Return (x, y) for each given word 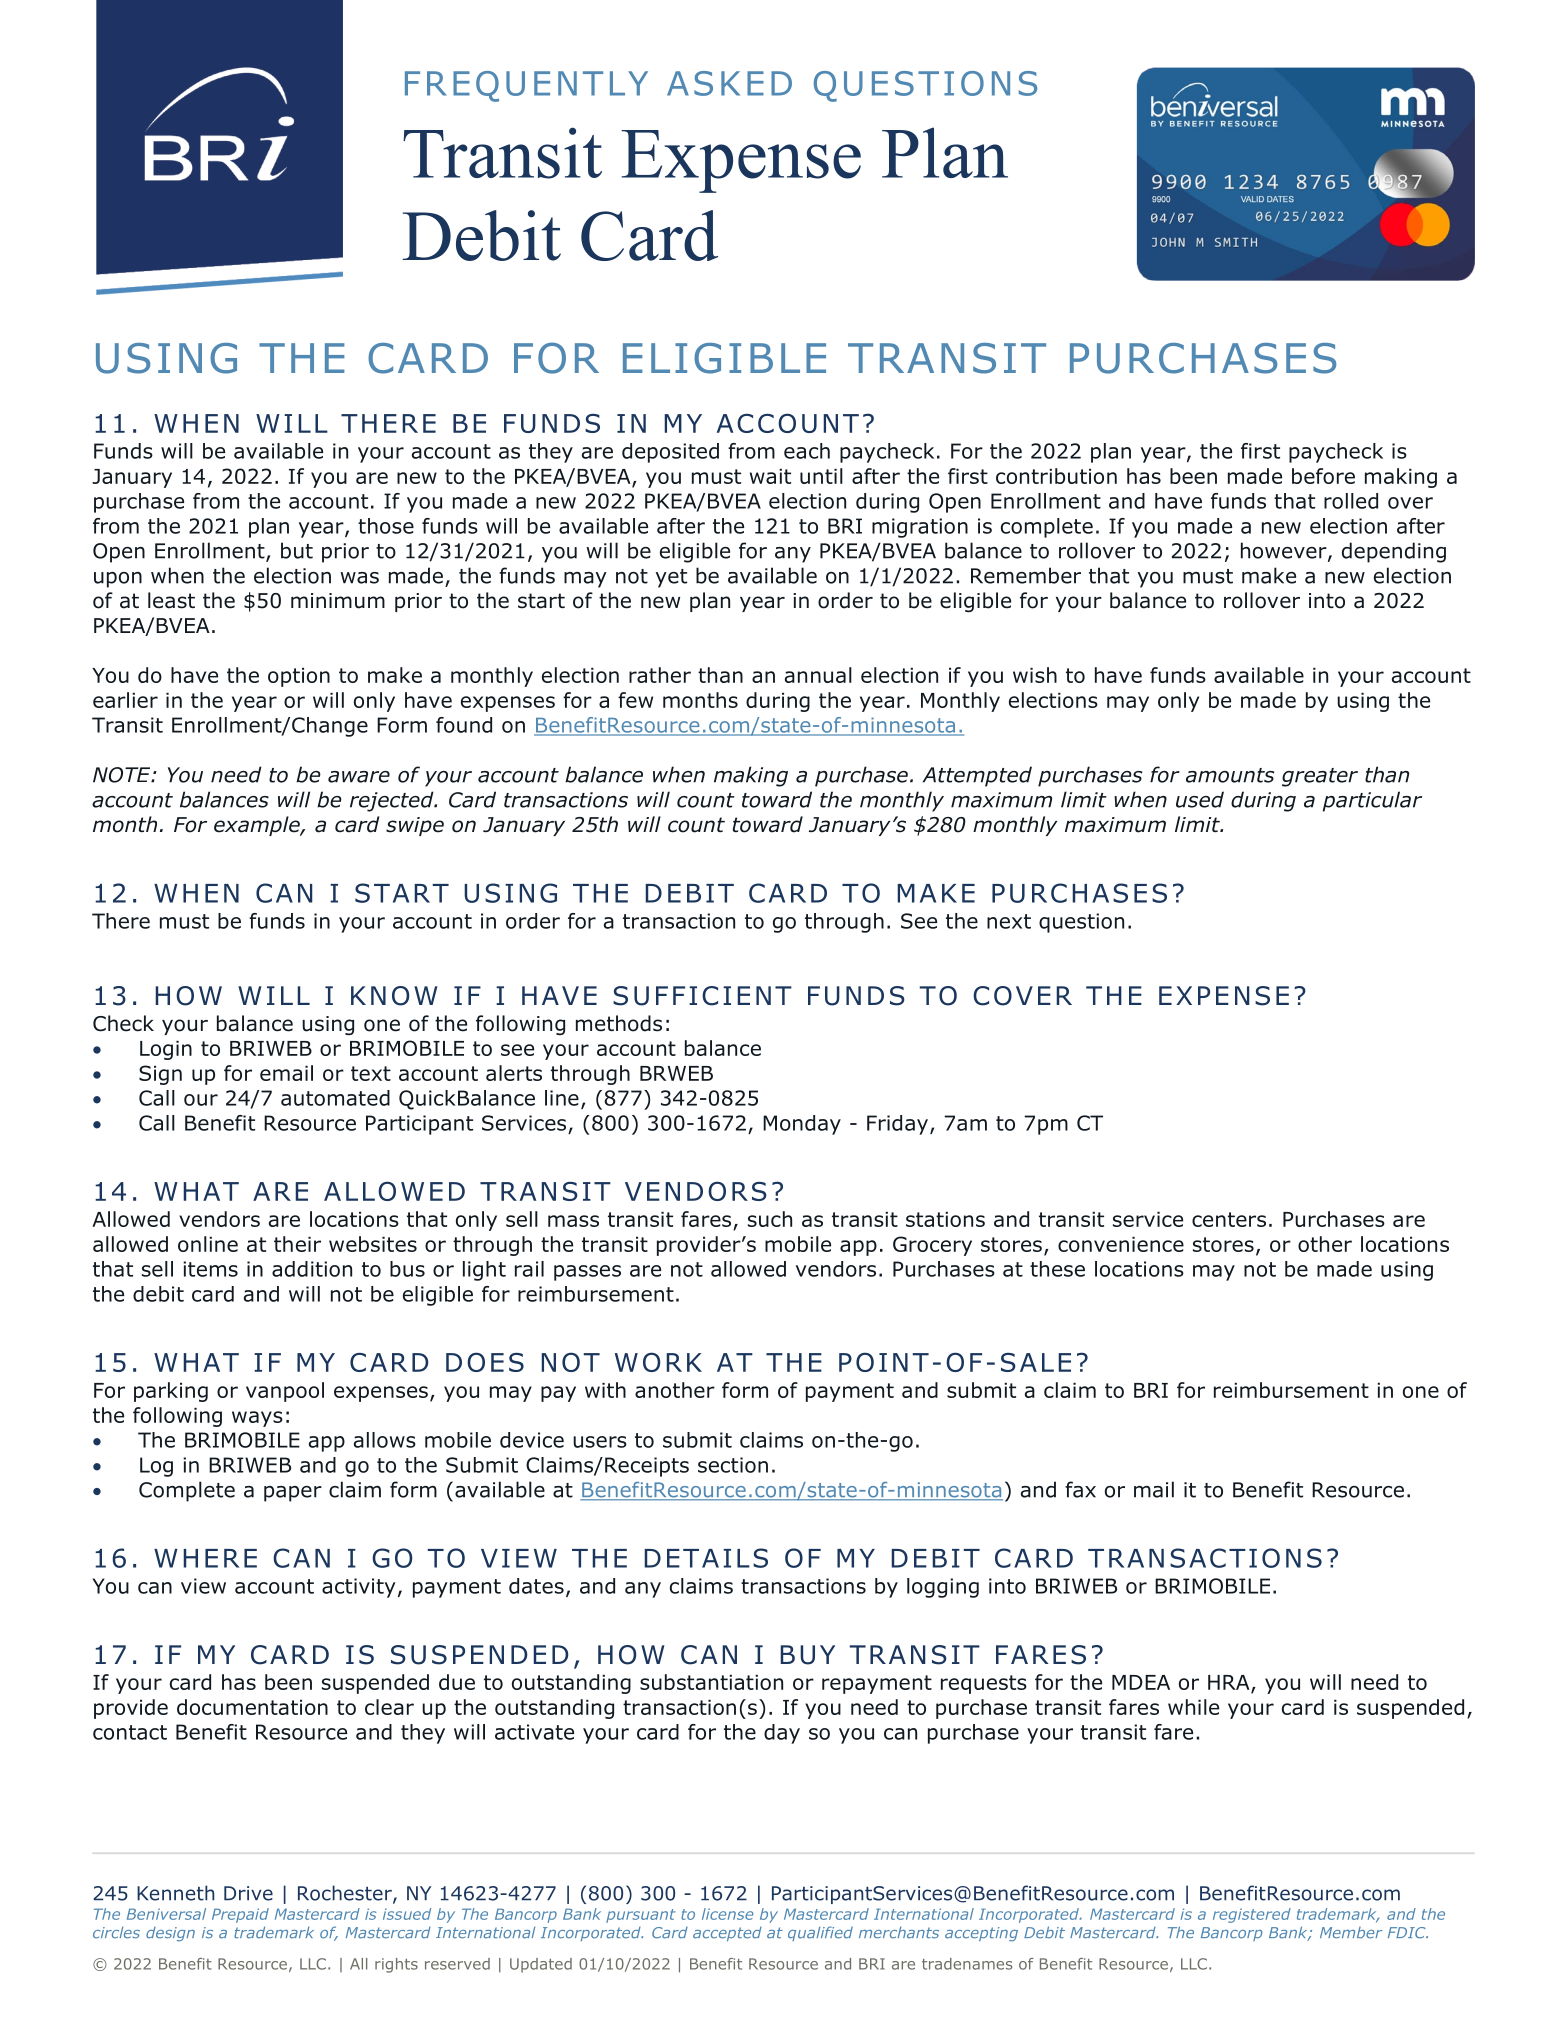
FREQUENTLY (526, 86)
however (1285, 551)
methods (619, 1023)
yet (671, 578)
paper (293, 1494)
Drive (248, 1893)
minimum (338, 601)
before (1323, 476)
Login (166, 1050)
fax (1080, 1489)
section (733, 1465)
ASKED (729, 83)
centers (1229, 1219)
